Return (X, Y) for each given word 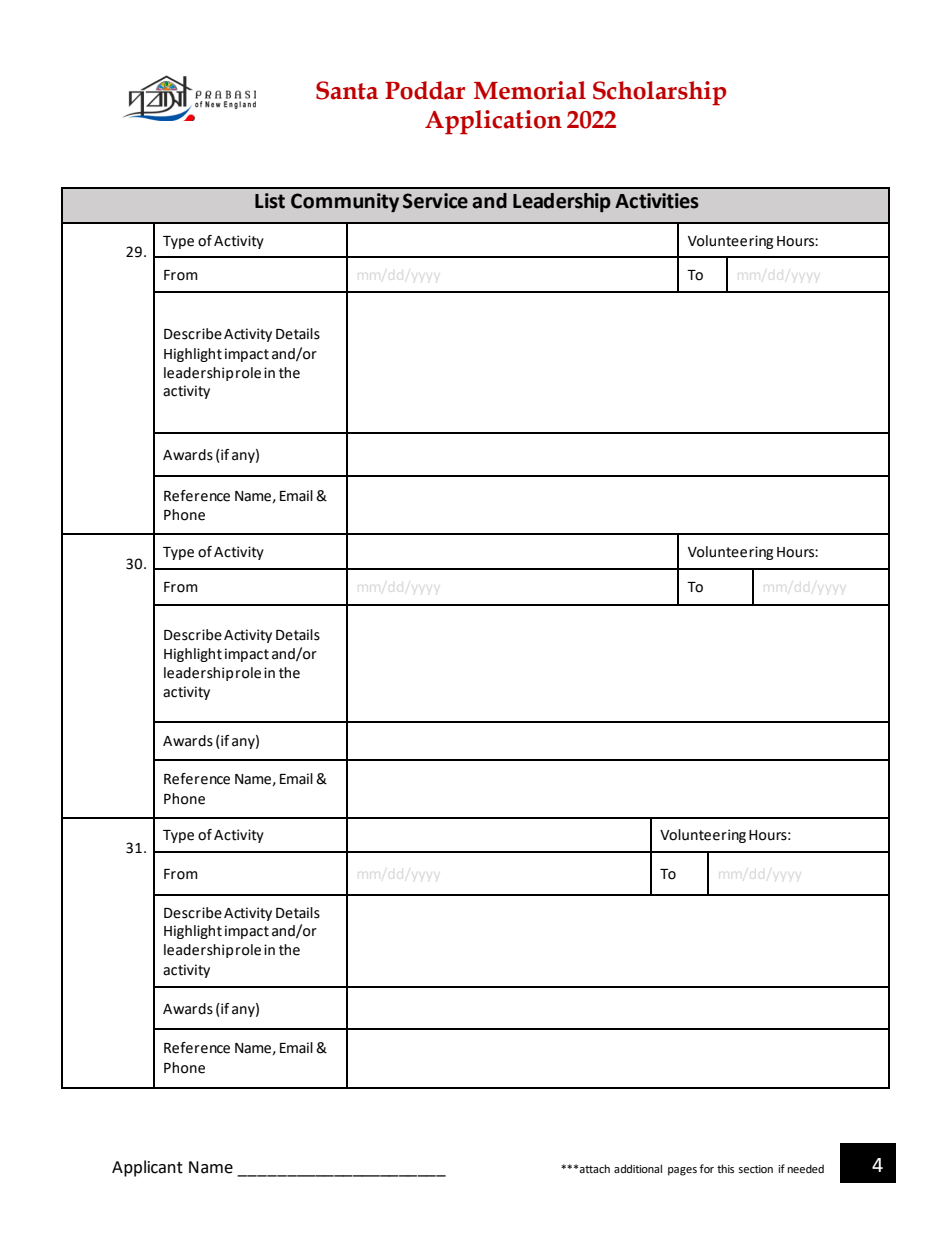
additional (638, 1168)
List (270, 201)
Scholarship (659, 93)
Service (435, 201)
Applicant (147, 1168)
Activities (657, 201)
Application (493, 122)
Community (345, 202)
